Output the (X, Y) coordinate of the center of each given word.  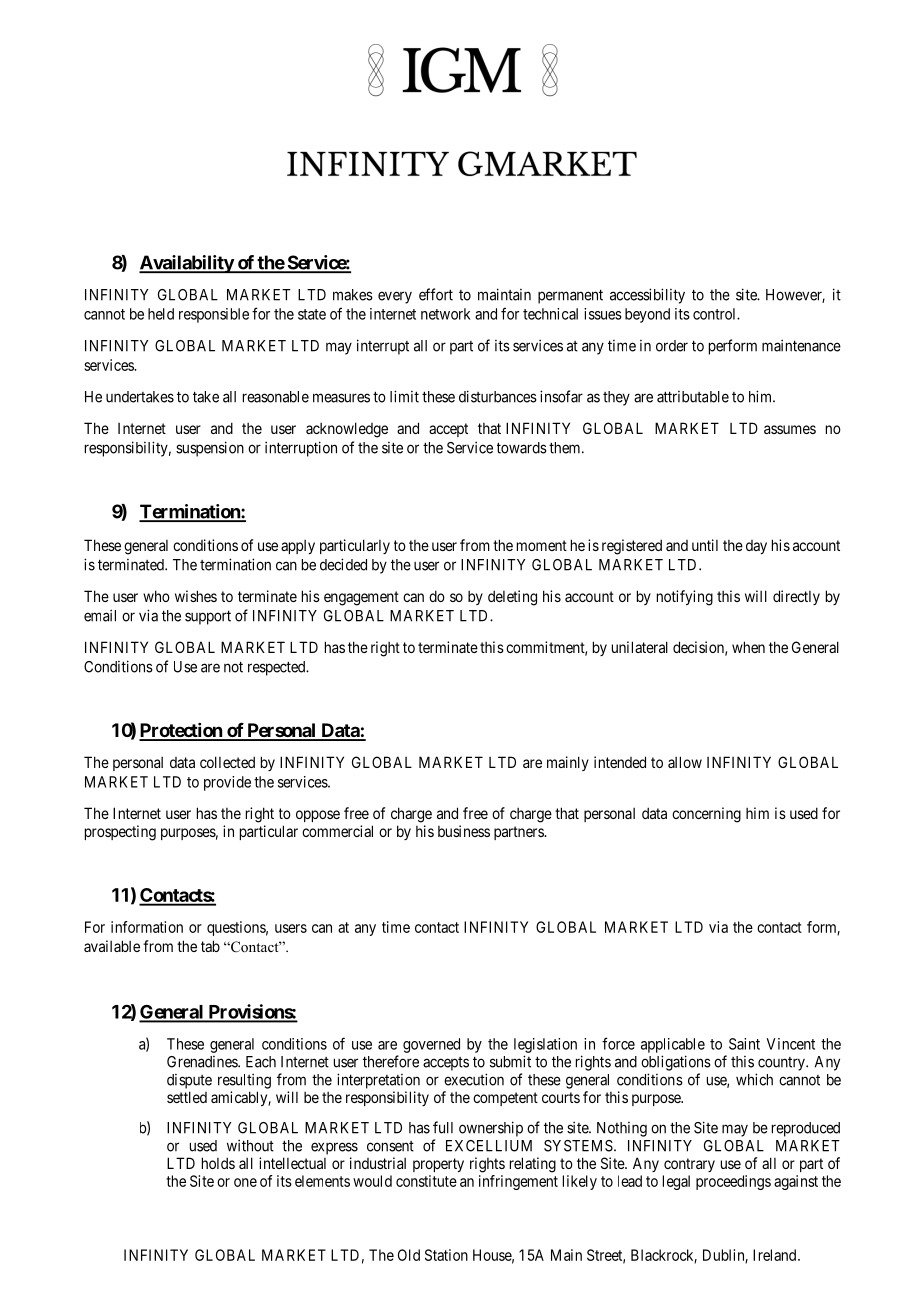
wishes (196, 596)
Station (446, 1255)
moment (542, 545)
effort (436, 294)
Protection (181, 731)
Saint (744, 1044)
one (245, 1182)
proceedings (733, 1182)
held (161, 314)
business (464, 831)
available (112, 946)
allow (685, 762)
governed (431, 1045)
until (705, 545)
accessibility (647, 296)
